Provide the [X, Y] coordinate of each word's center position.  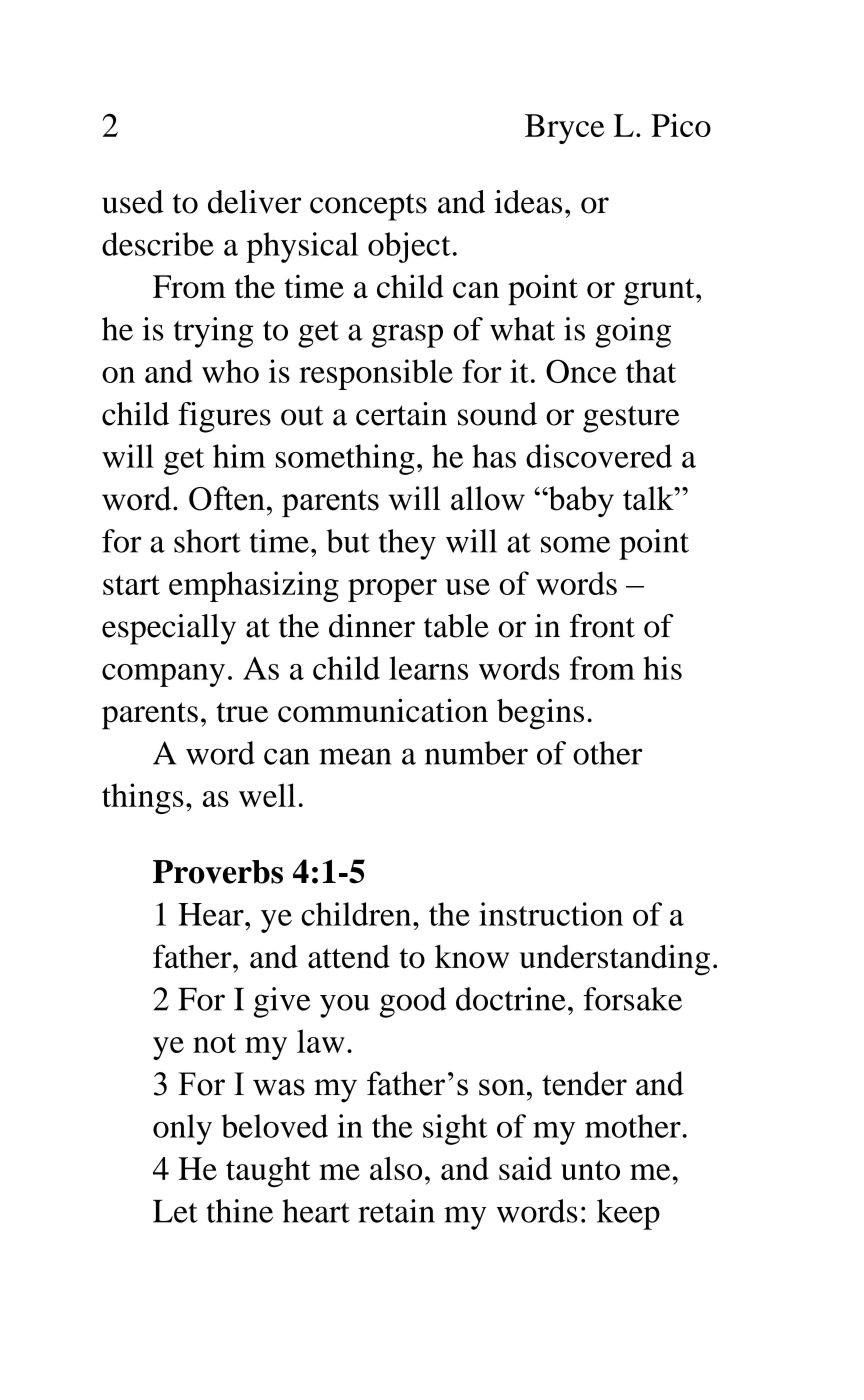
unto [590, 1170]
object [409, 247]
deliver [254, 202]
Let [175, 1211]
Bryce [565, 129]
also [396, 1168]
